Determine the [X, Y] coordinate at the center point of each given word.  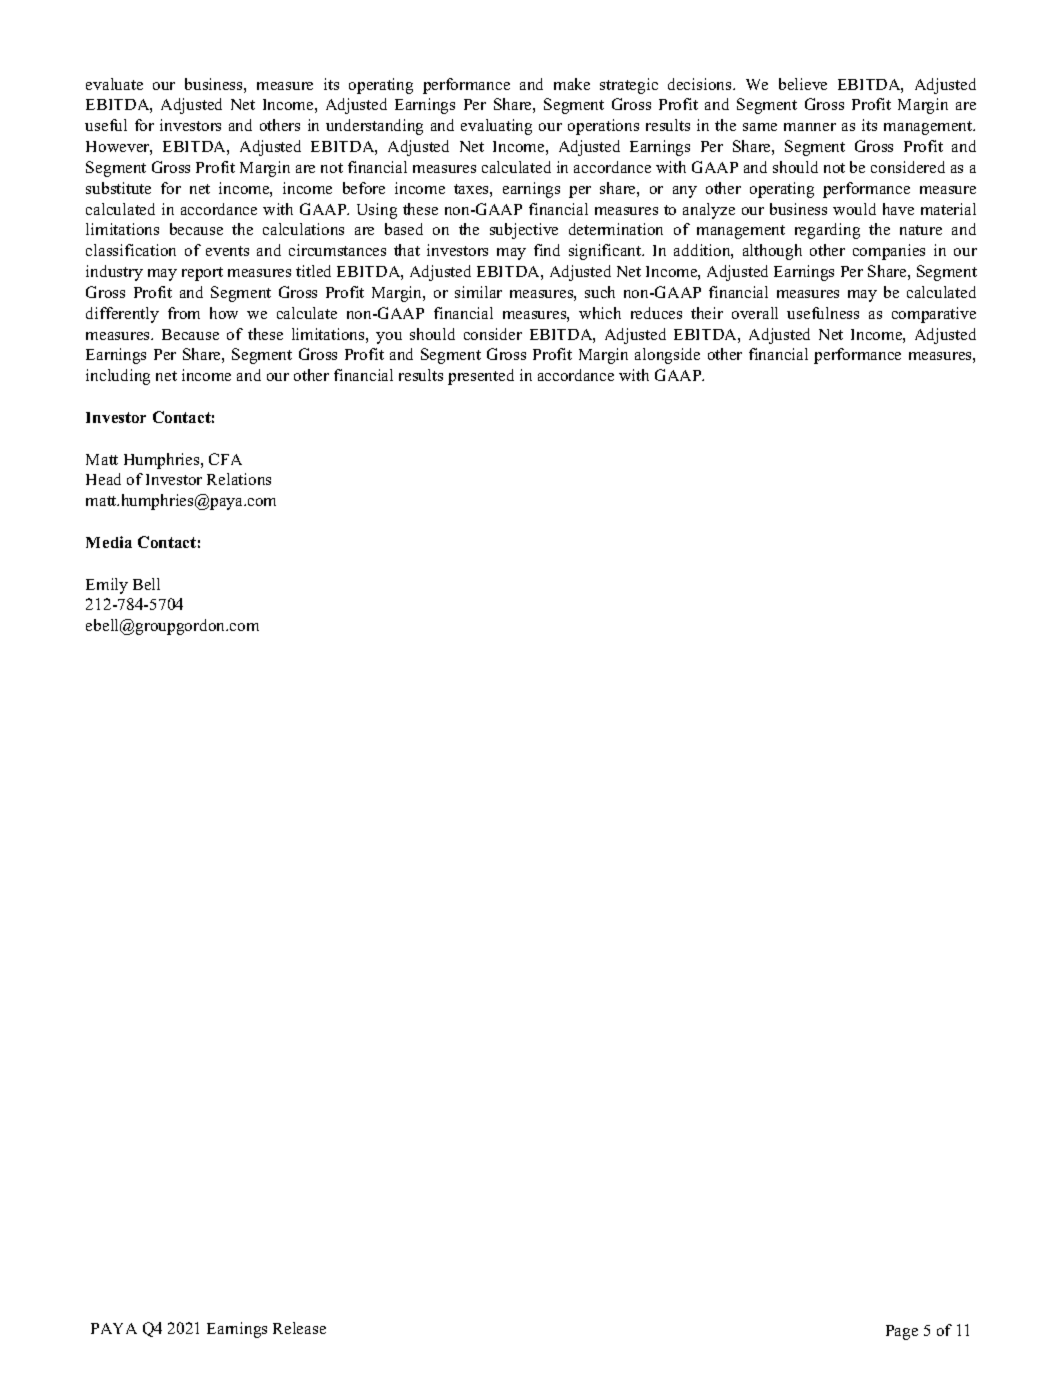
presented [481, 377]
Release [299, 1328]
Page [902, 1332]
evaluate [114, 84]
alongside [667, 356]
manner [810, 127]
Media [109, 542]
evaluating [496, 127]
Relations [239, 479]
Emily [107, 586]
